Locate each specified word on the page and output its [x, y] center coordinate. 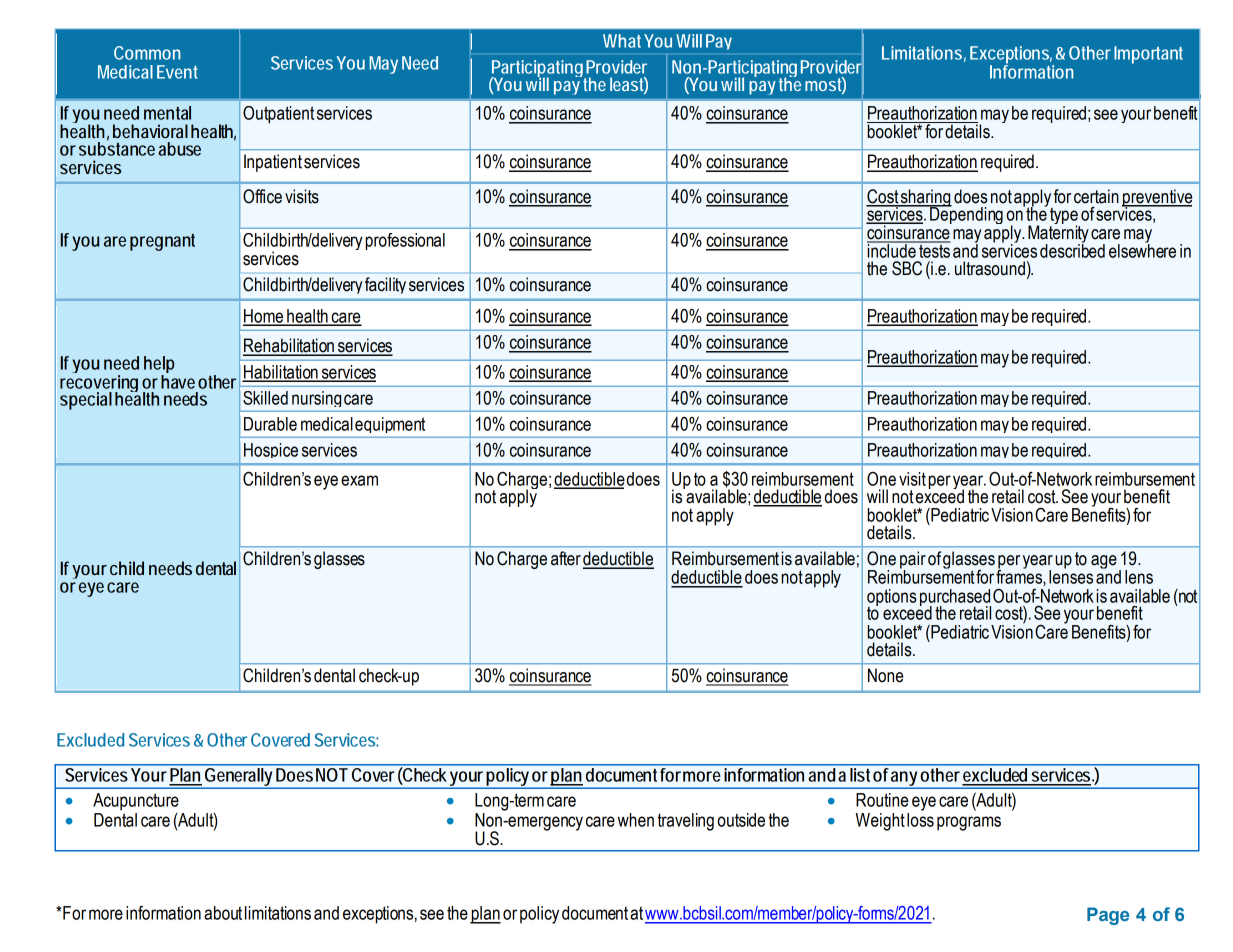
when [636, 820]
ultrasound [990, 268]
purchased [955, 598]
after [566, 558]
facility [385, 285]
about [223, 913]
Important [1148, 55]
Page [1108, 916]
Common [147, 53]
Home [264, 317]
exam [359, 480]
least [629, 85]
